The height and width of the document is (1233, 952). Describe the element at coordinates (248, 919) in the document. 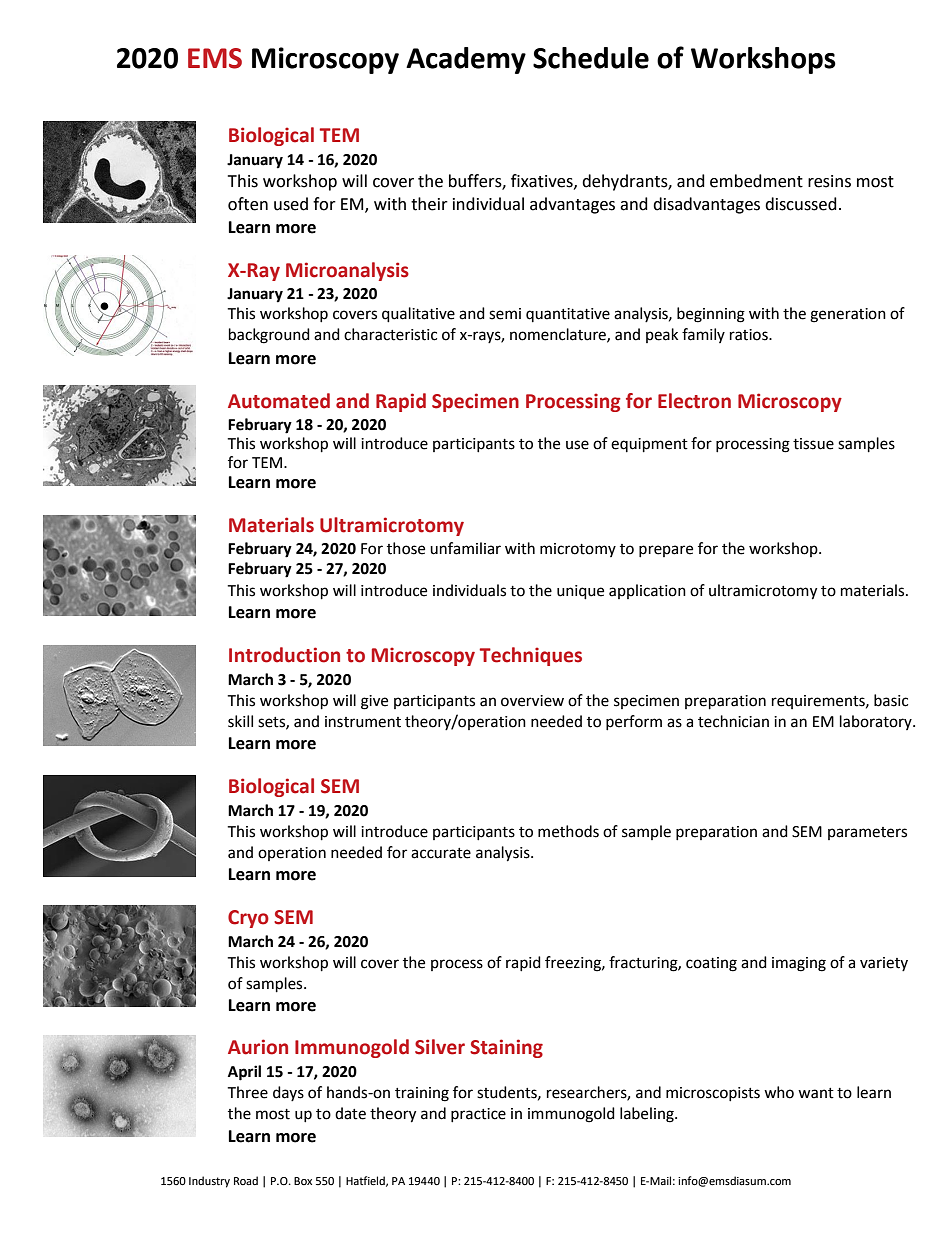

I see `Cryo` at that location.
